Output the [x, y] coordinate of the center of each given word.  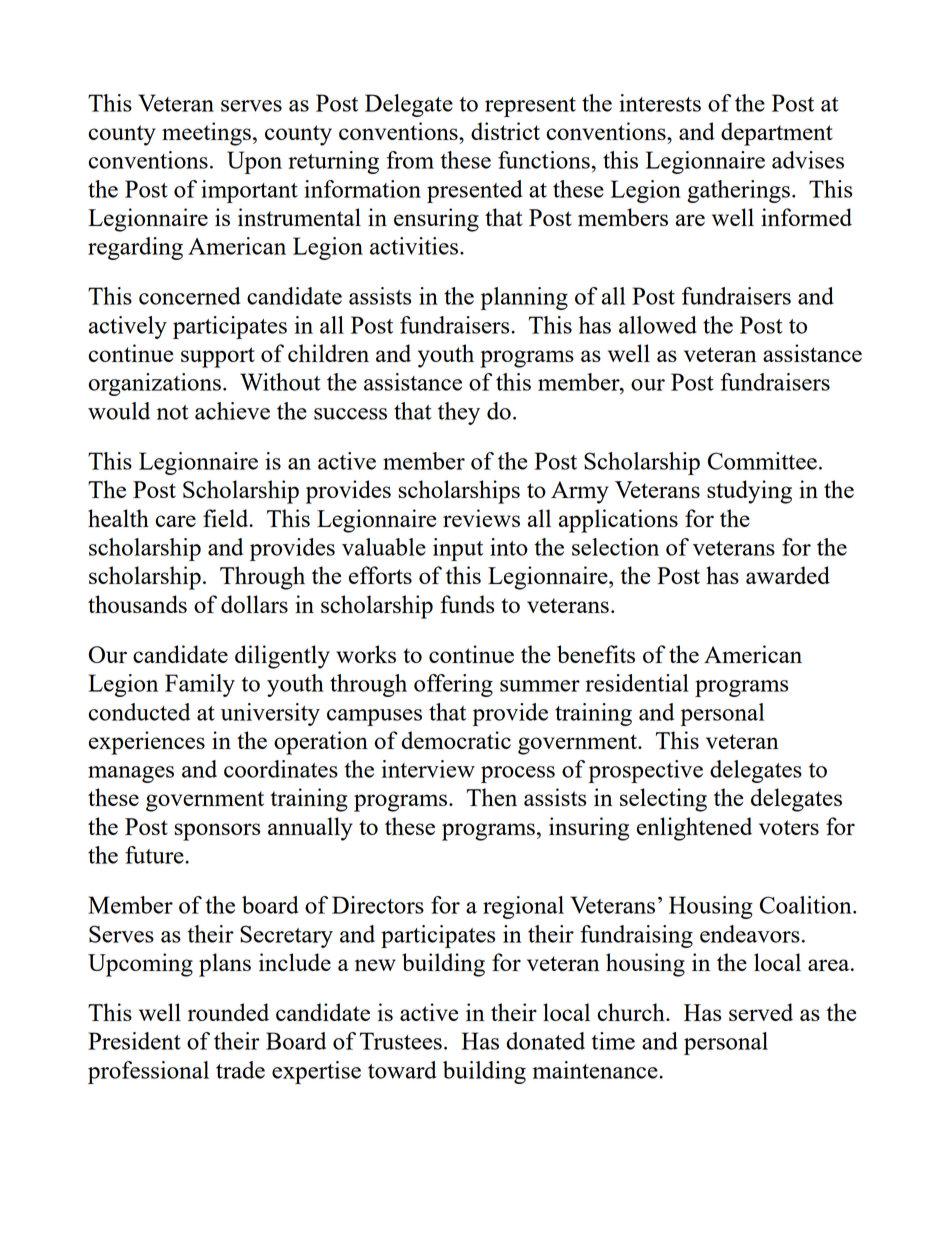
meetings [206, 134]
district [505, 131]
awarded [788, 575]
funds [467, 604]
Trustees [401, 1041]
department [777, 134]
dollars [254, 604]
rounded [228, 1012]
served [761, 1012]
